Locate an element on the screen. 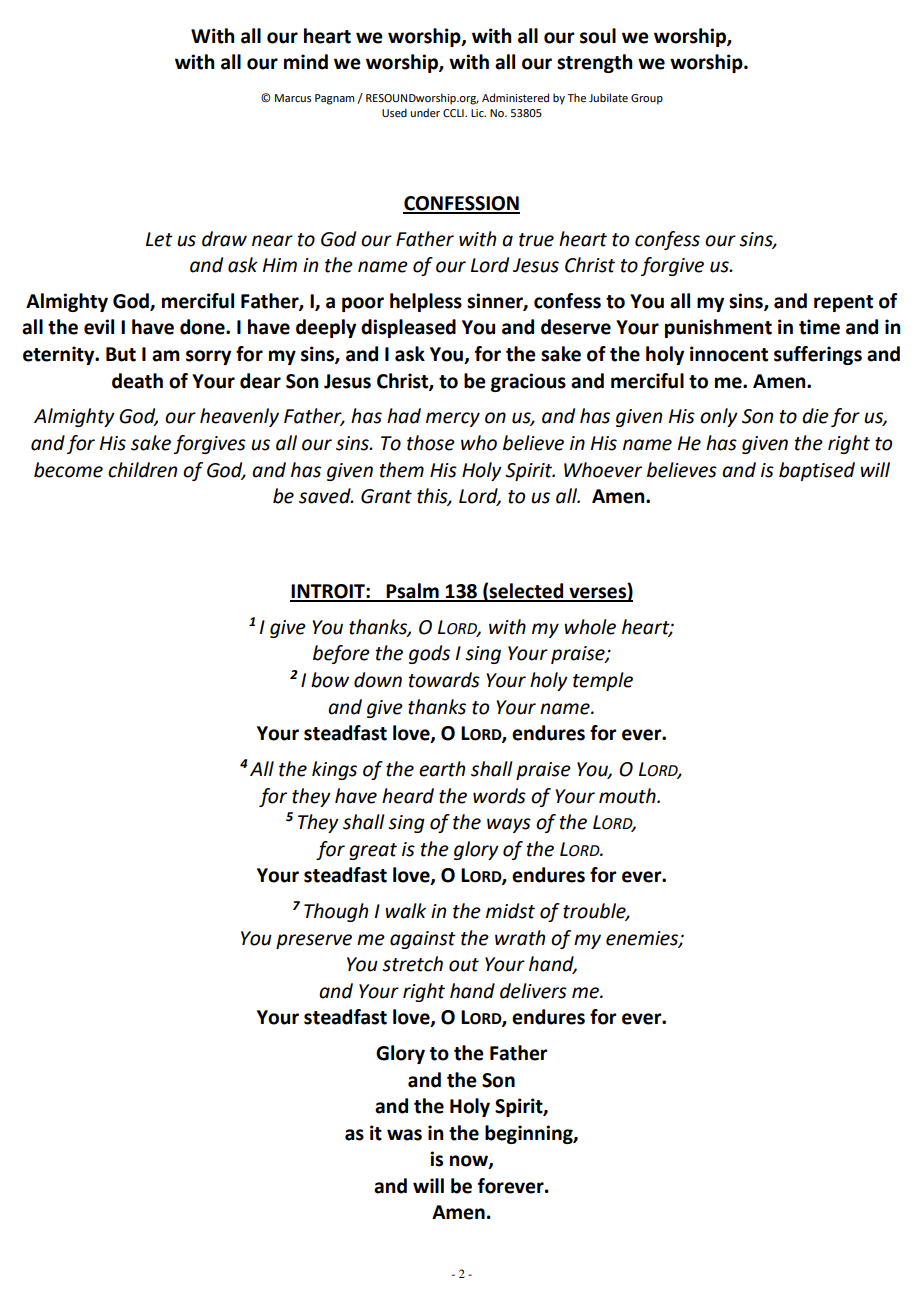 The image size is (924, 1308). wrath is located at coordinates (520, 938).
